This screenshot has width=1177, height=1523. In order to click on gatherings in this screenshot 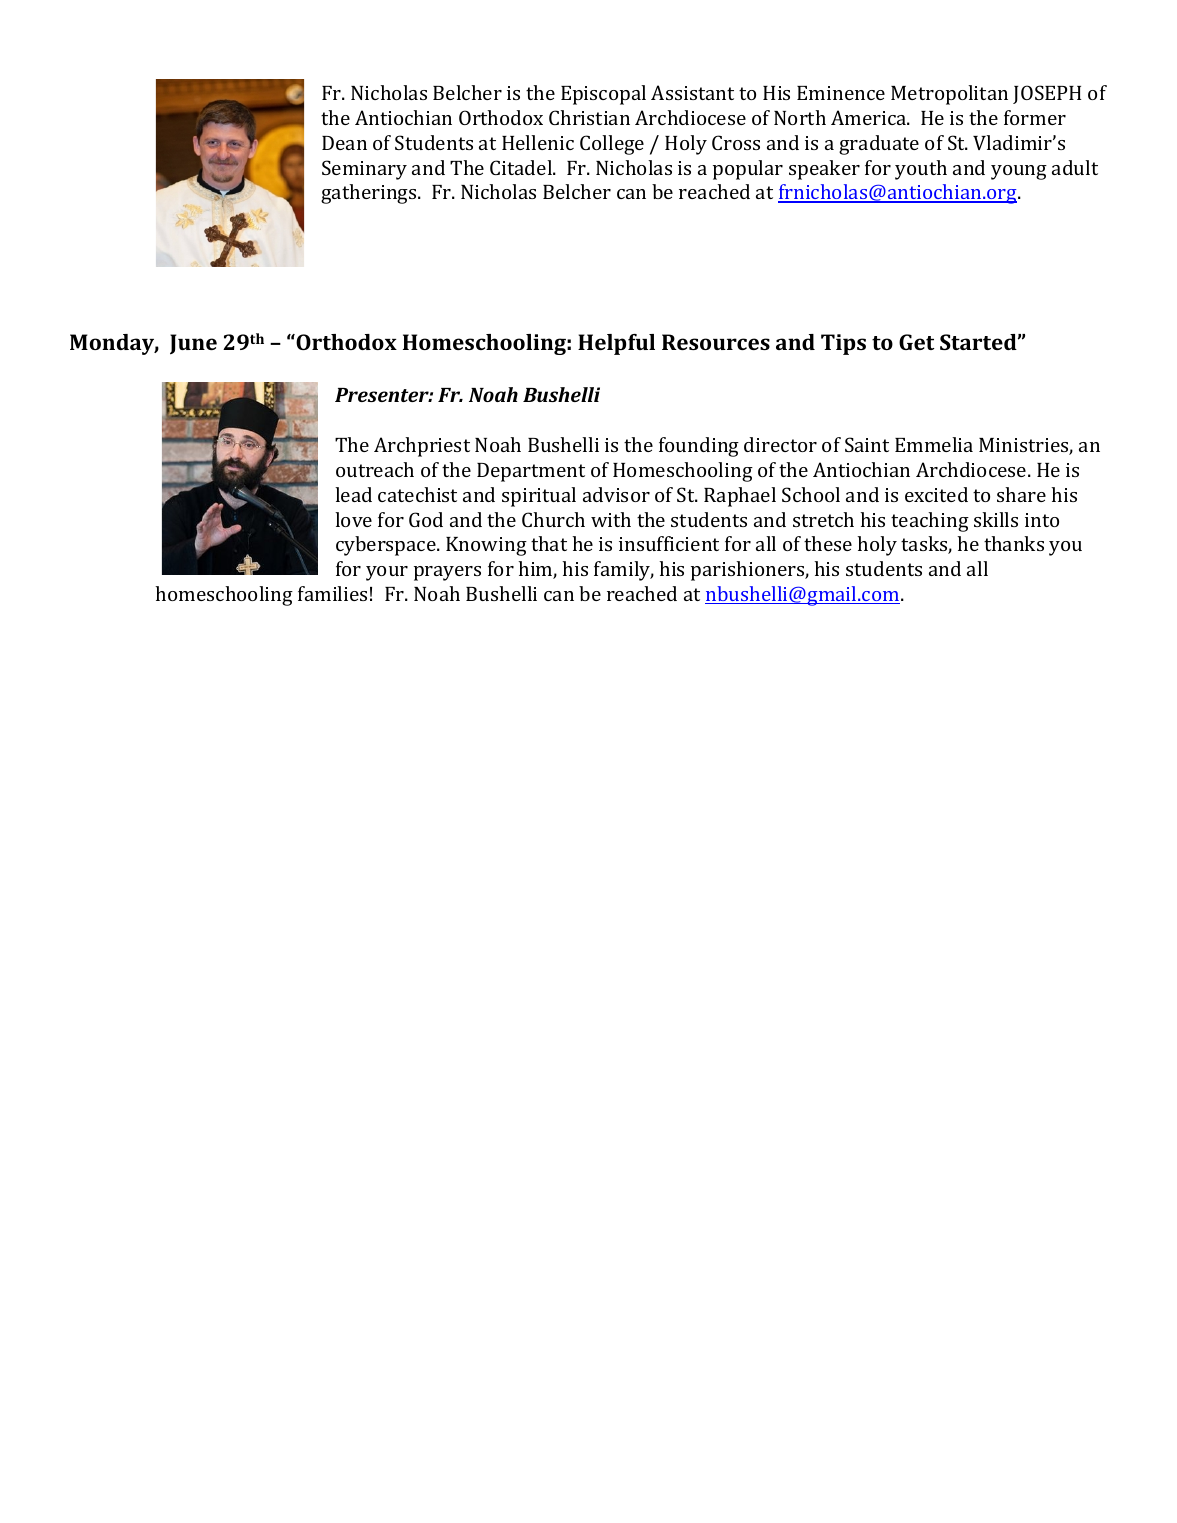, I will do `click(370, 194)`.
